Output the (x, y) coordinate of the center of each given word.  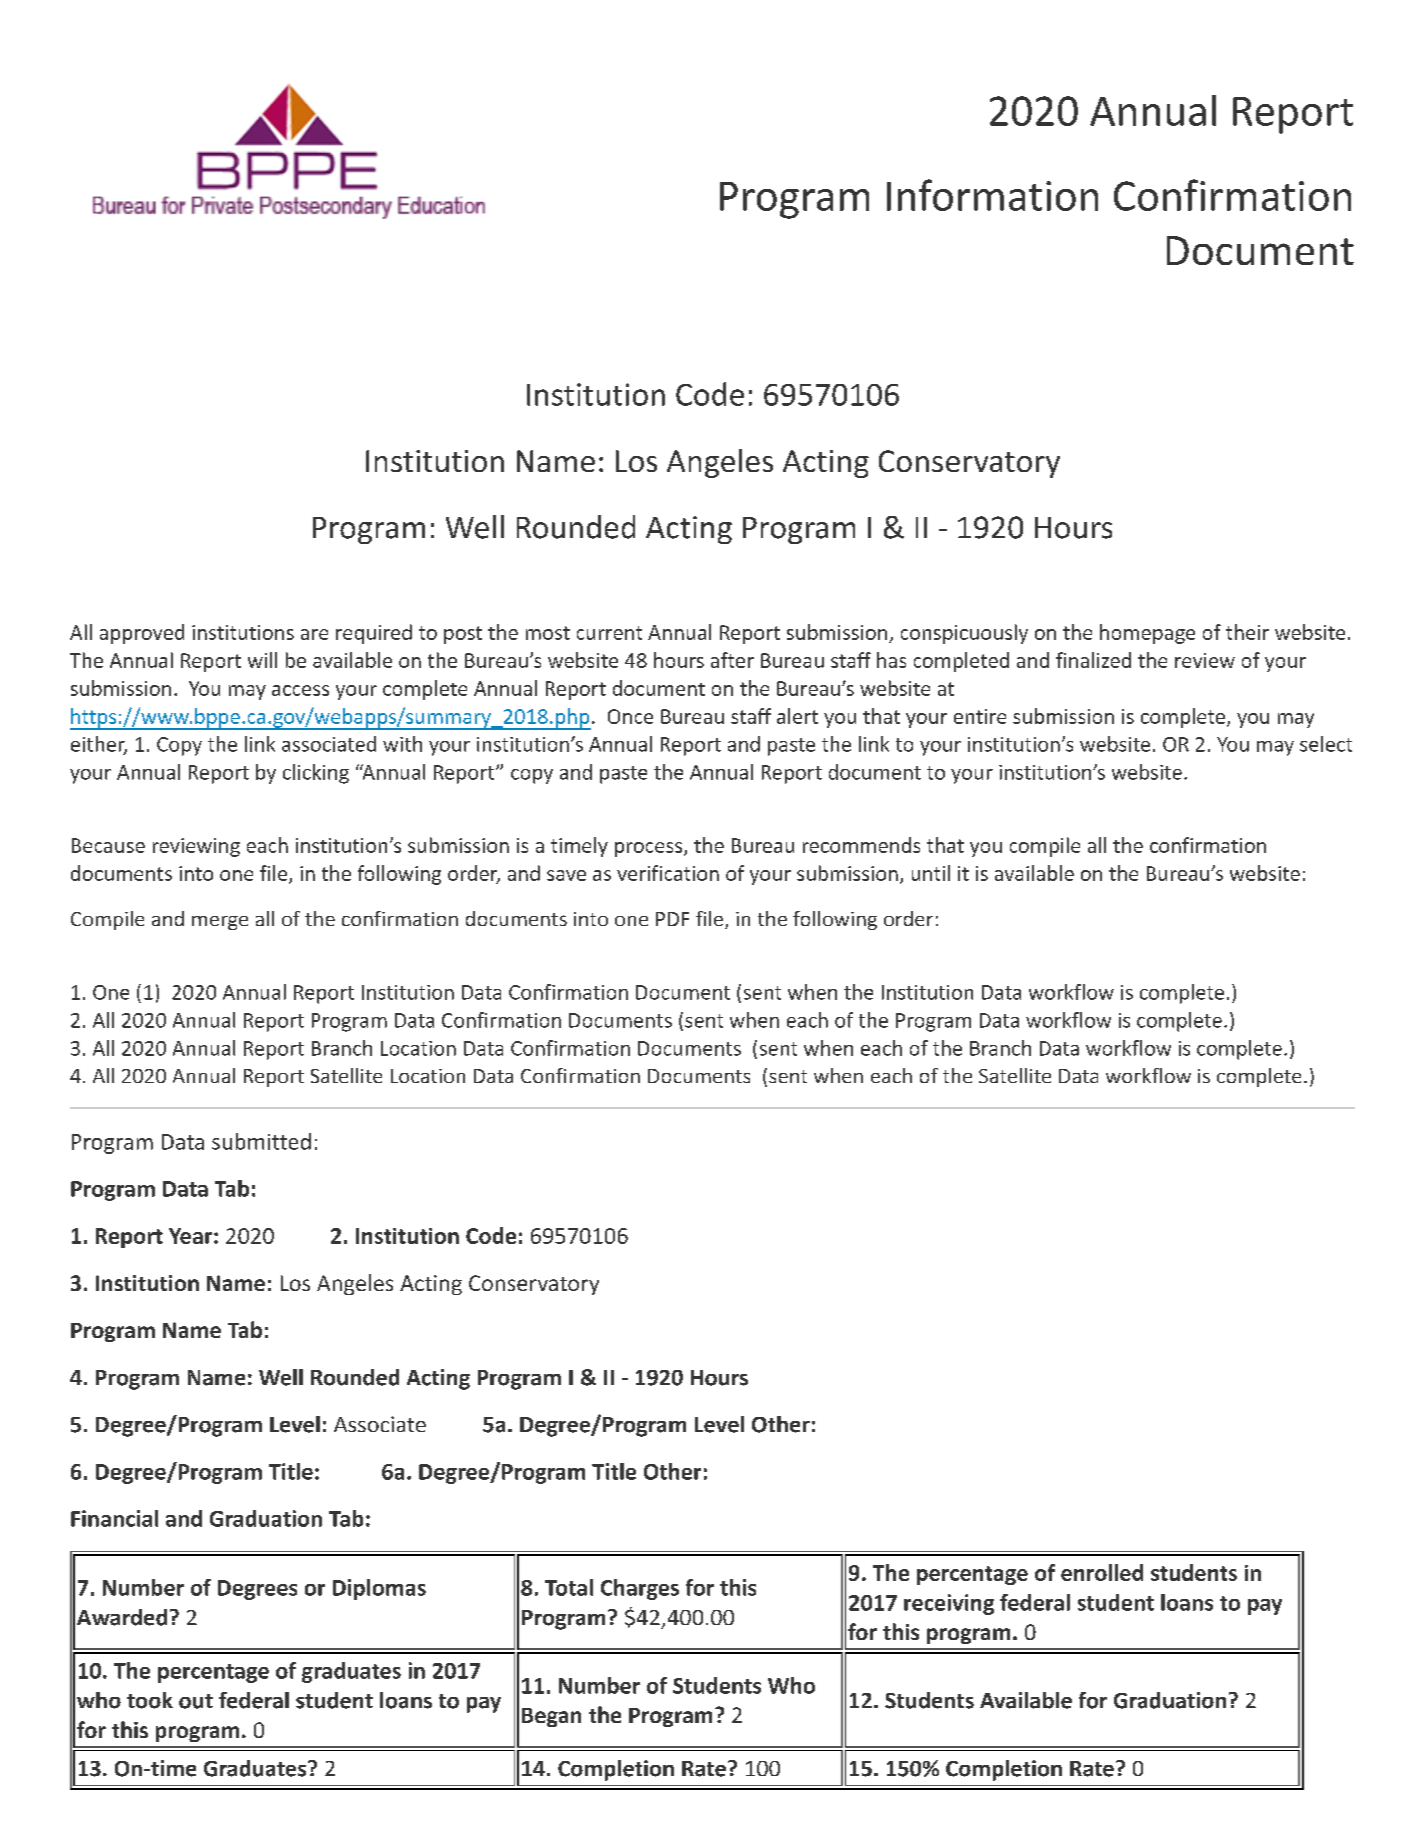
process (650, 849)
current (609, 633)
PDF (672, 919)
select (1326, 744)
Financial (114, 1518)
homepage (1147, 634)
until (931, 873)
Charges (640, 1589)
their (1247, 632)
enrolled (1102, 1572)
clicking (316, 774)
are (314, 634)
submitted (261, 1141)
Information (992, 195)
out (196, 1701)
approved (142, 634)
